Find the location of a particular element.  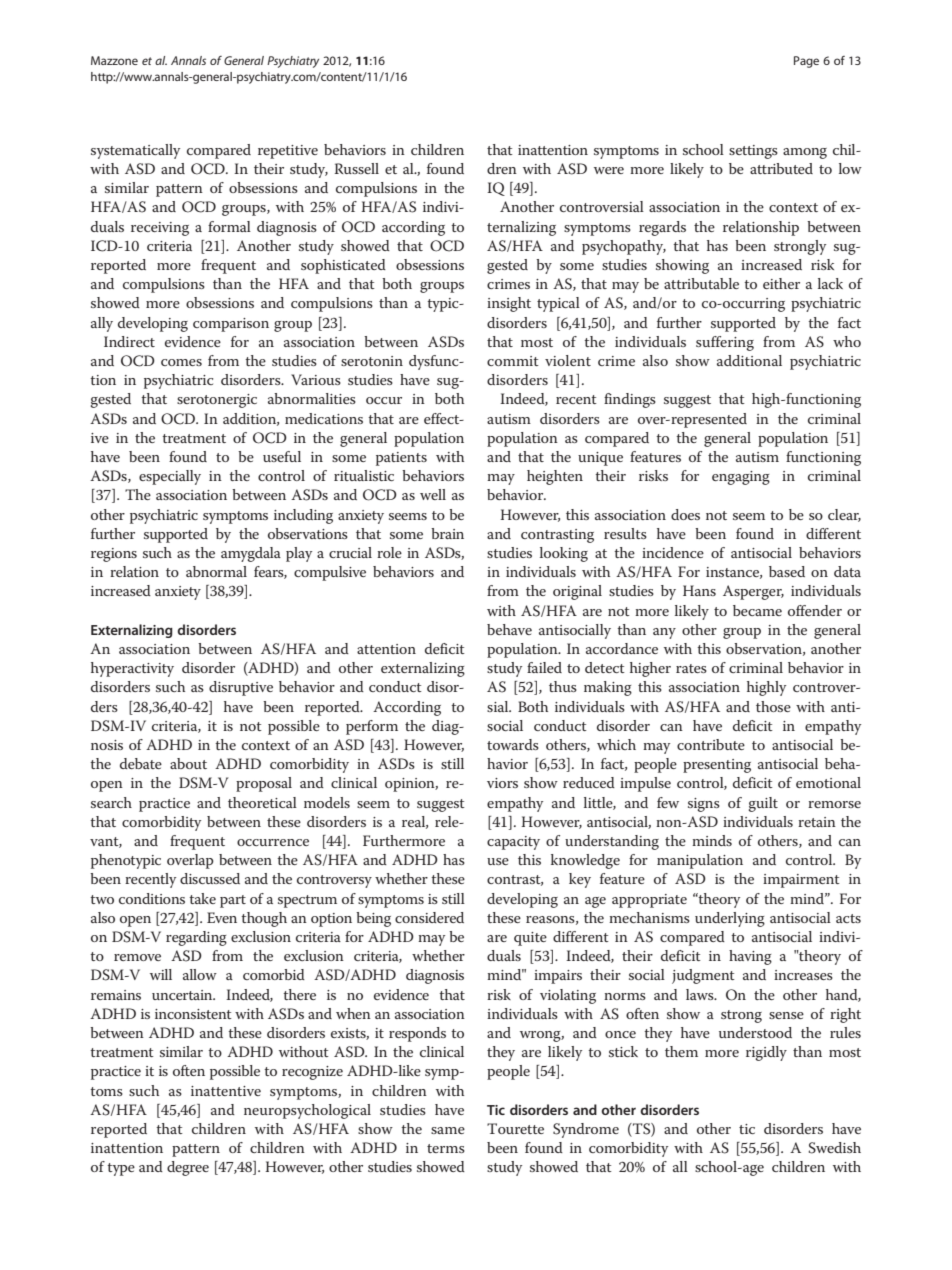

commit is located at coordinates (513, 361).
